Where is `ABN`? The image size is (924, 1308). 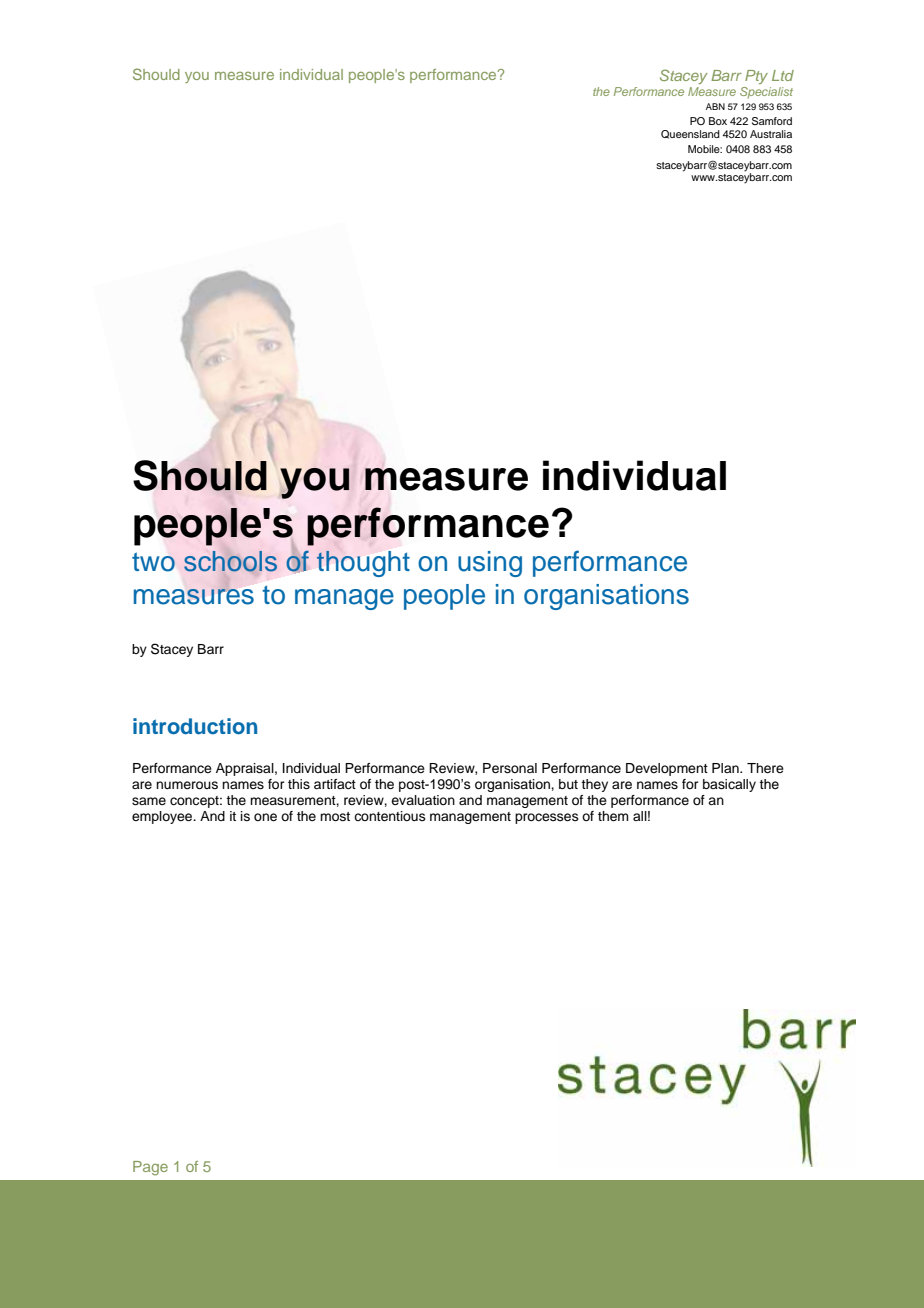
ABN is located at coordinates (715, 106).
